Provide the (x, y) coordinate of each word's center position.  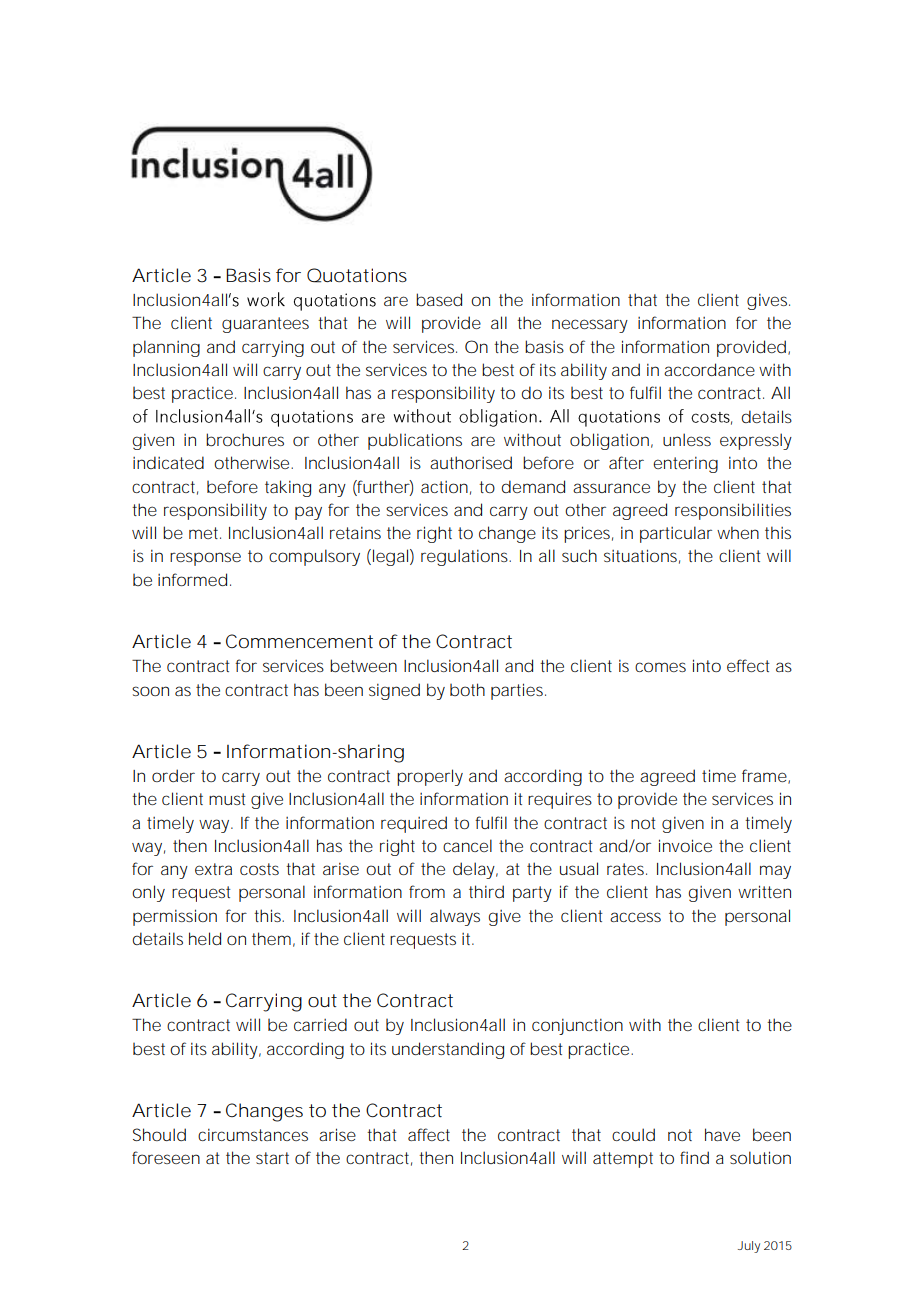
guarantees (265, 325)
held (205, 938)
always (455, 917)
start (272, 1158)
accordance (709, 369)
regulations (466, 557)
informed (192, 579)
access (635, 917)
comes (660, 667)
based (439, 300)
